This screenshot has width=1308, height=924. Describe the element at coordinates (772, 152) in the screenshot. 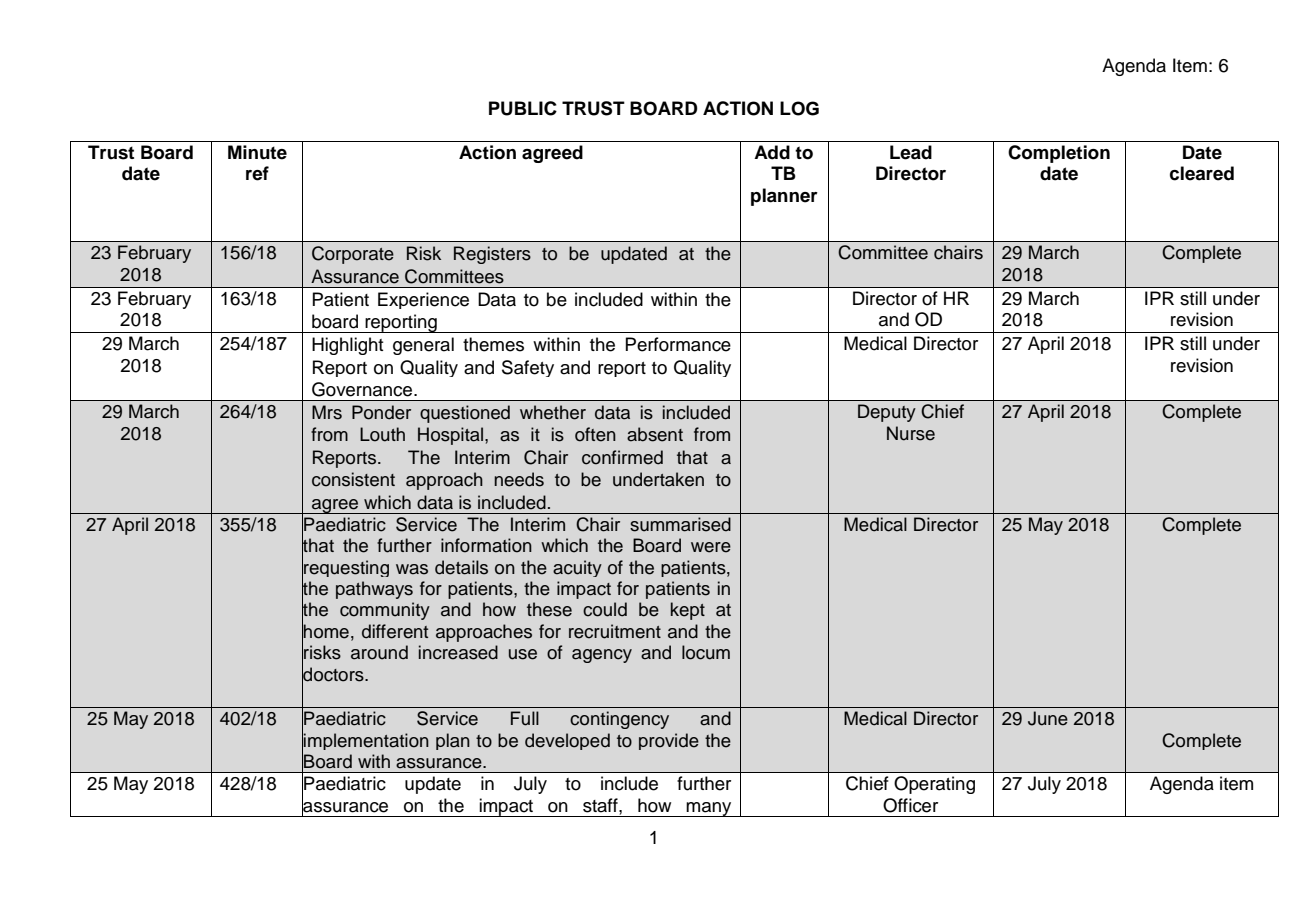

I see `Add` at that location.
